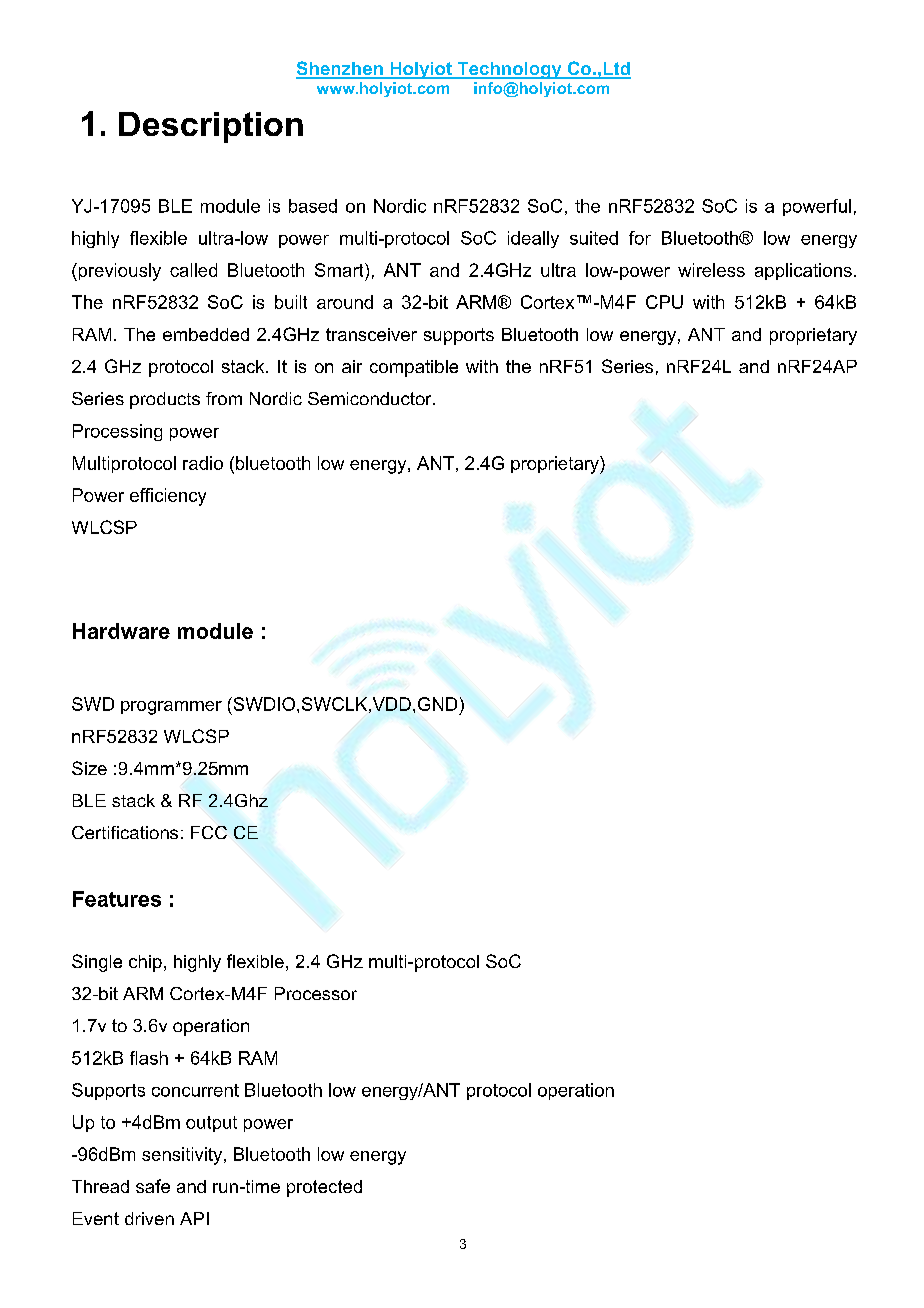  What do you see at coordinates (664, 302) in the document?
I see `CPU` at bounding box center [664, 302].
